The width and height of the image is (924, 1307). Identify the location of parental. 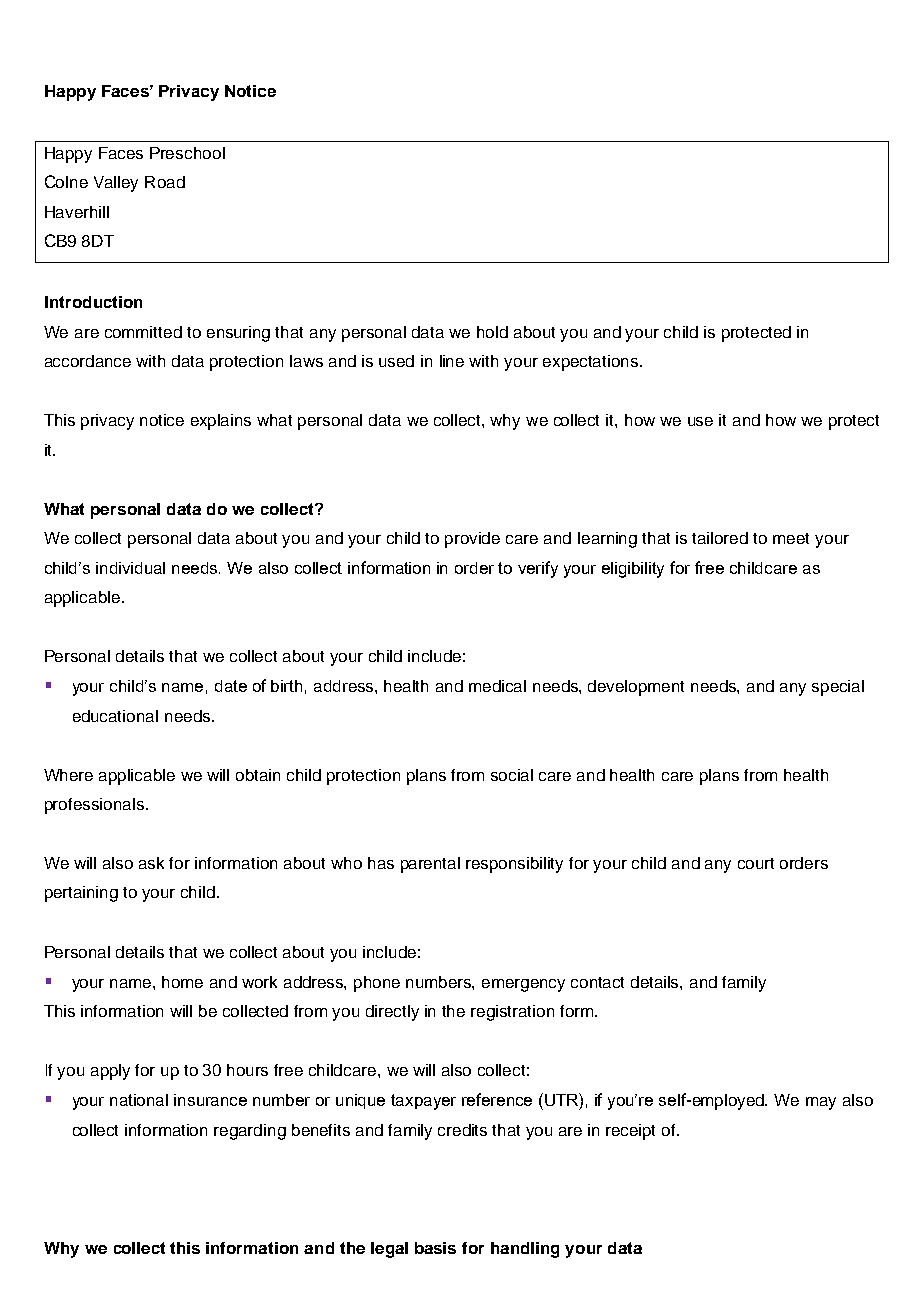
(430, 865).
